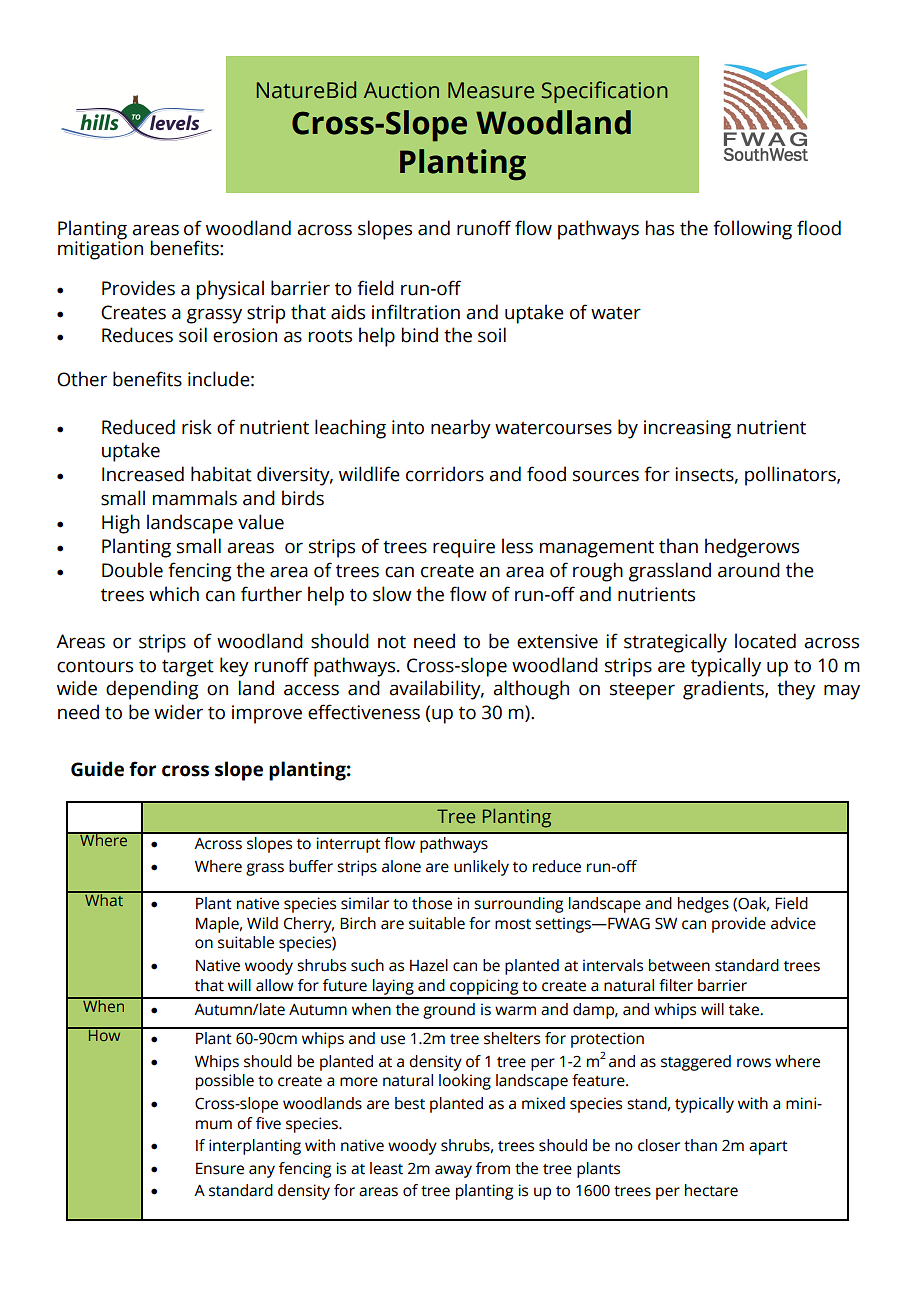 This image has width=924, height=1308. Describe the element at coordinates (453, 1171) in the image. I see `away` at that location.
